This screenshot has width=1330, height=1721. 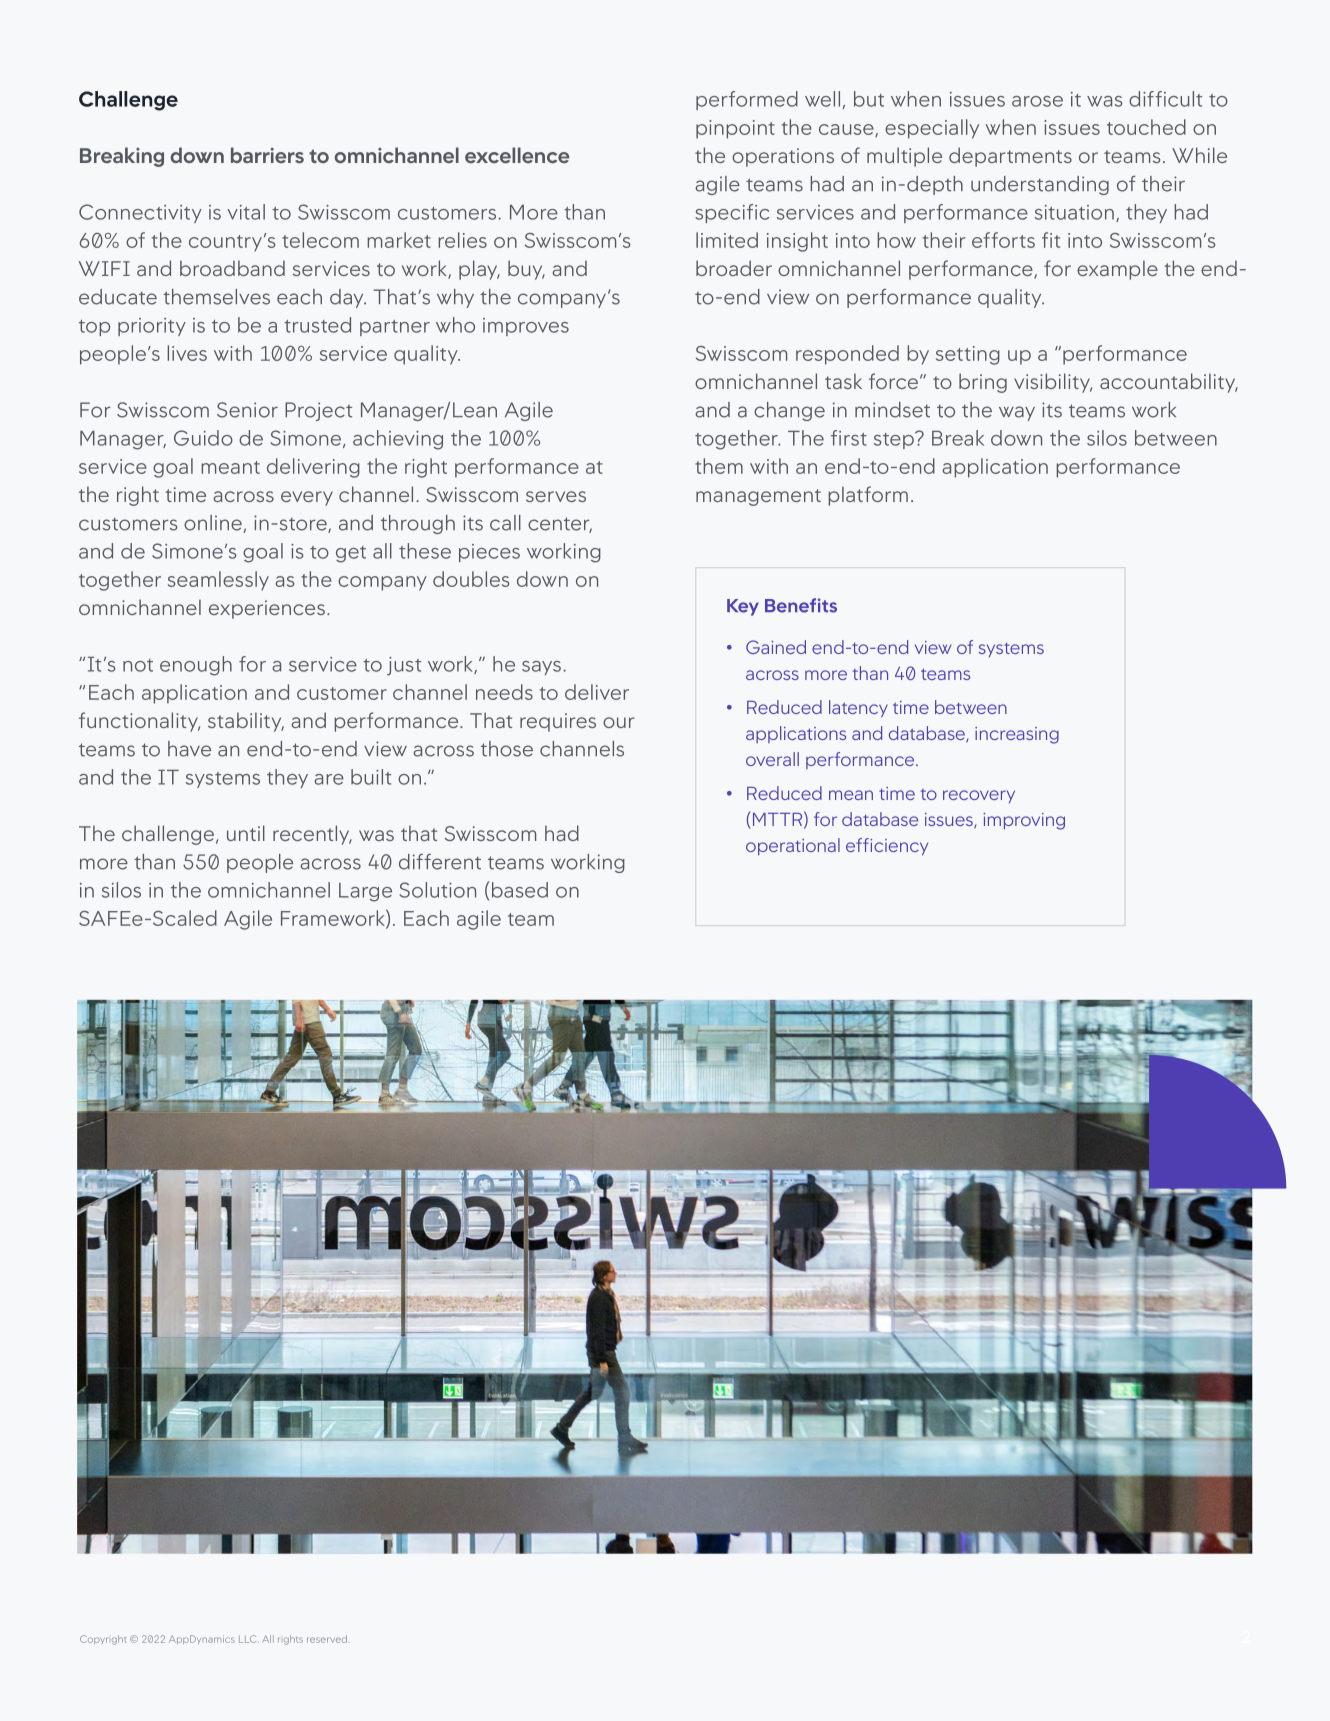 I want to click on reserved, so click(x=327, y=1639).
